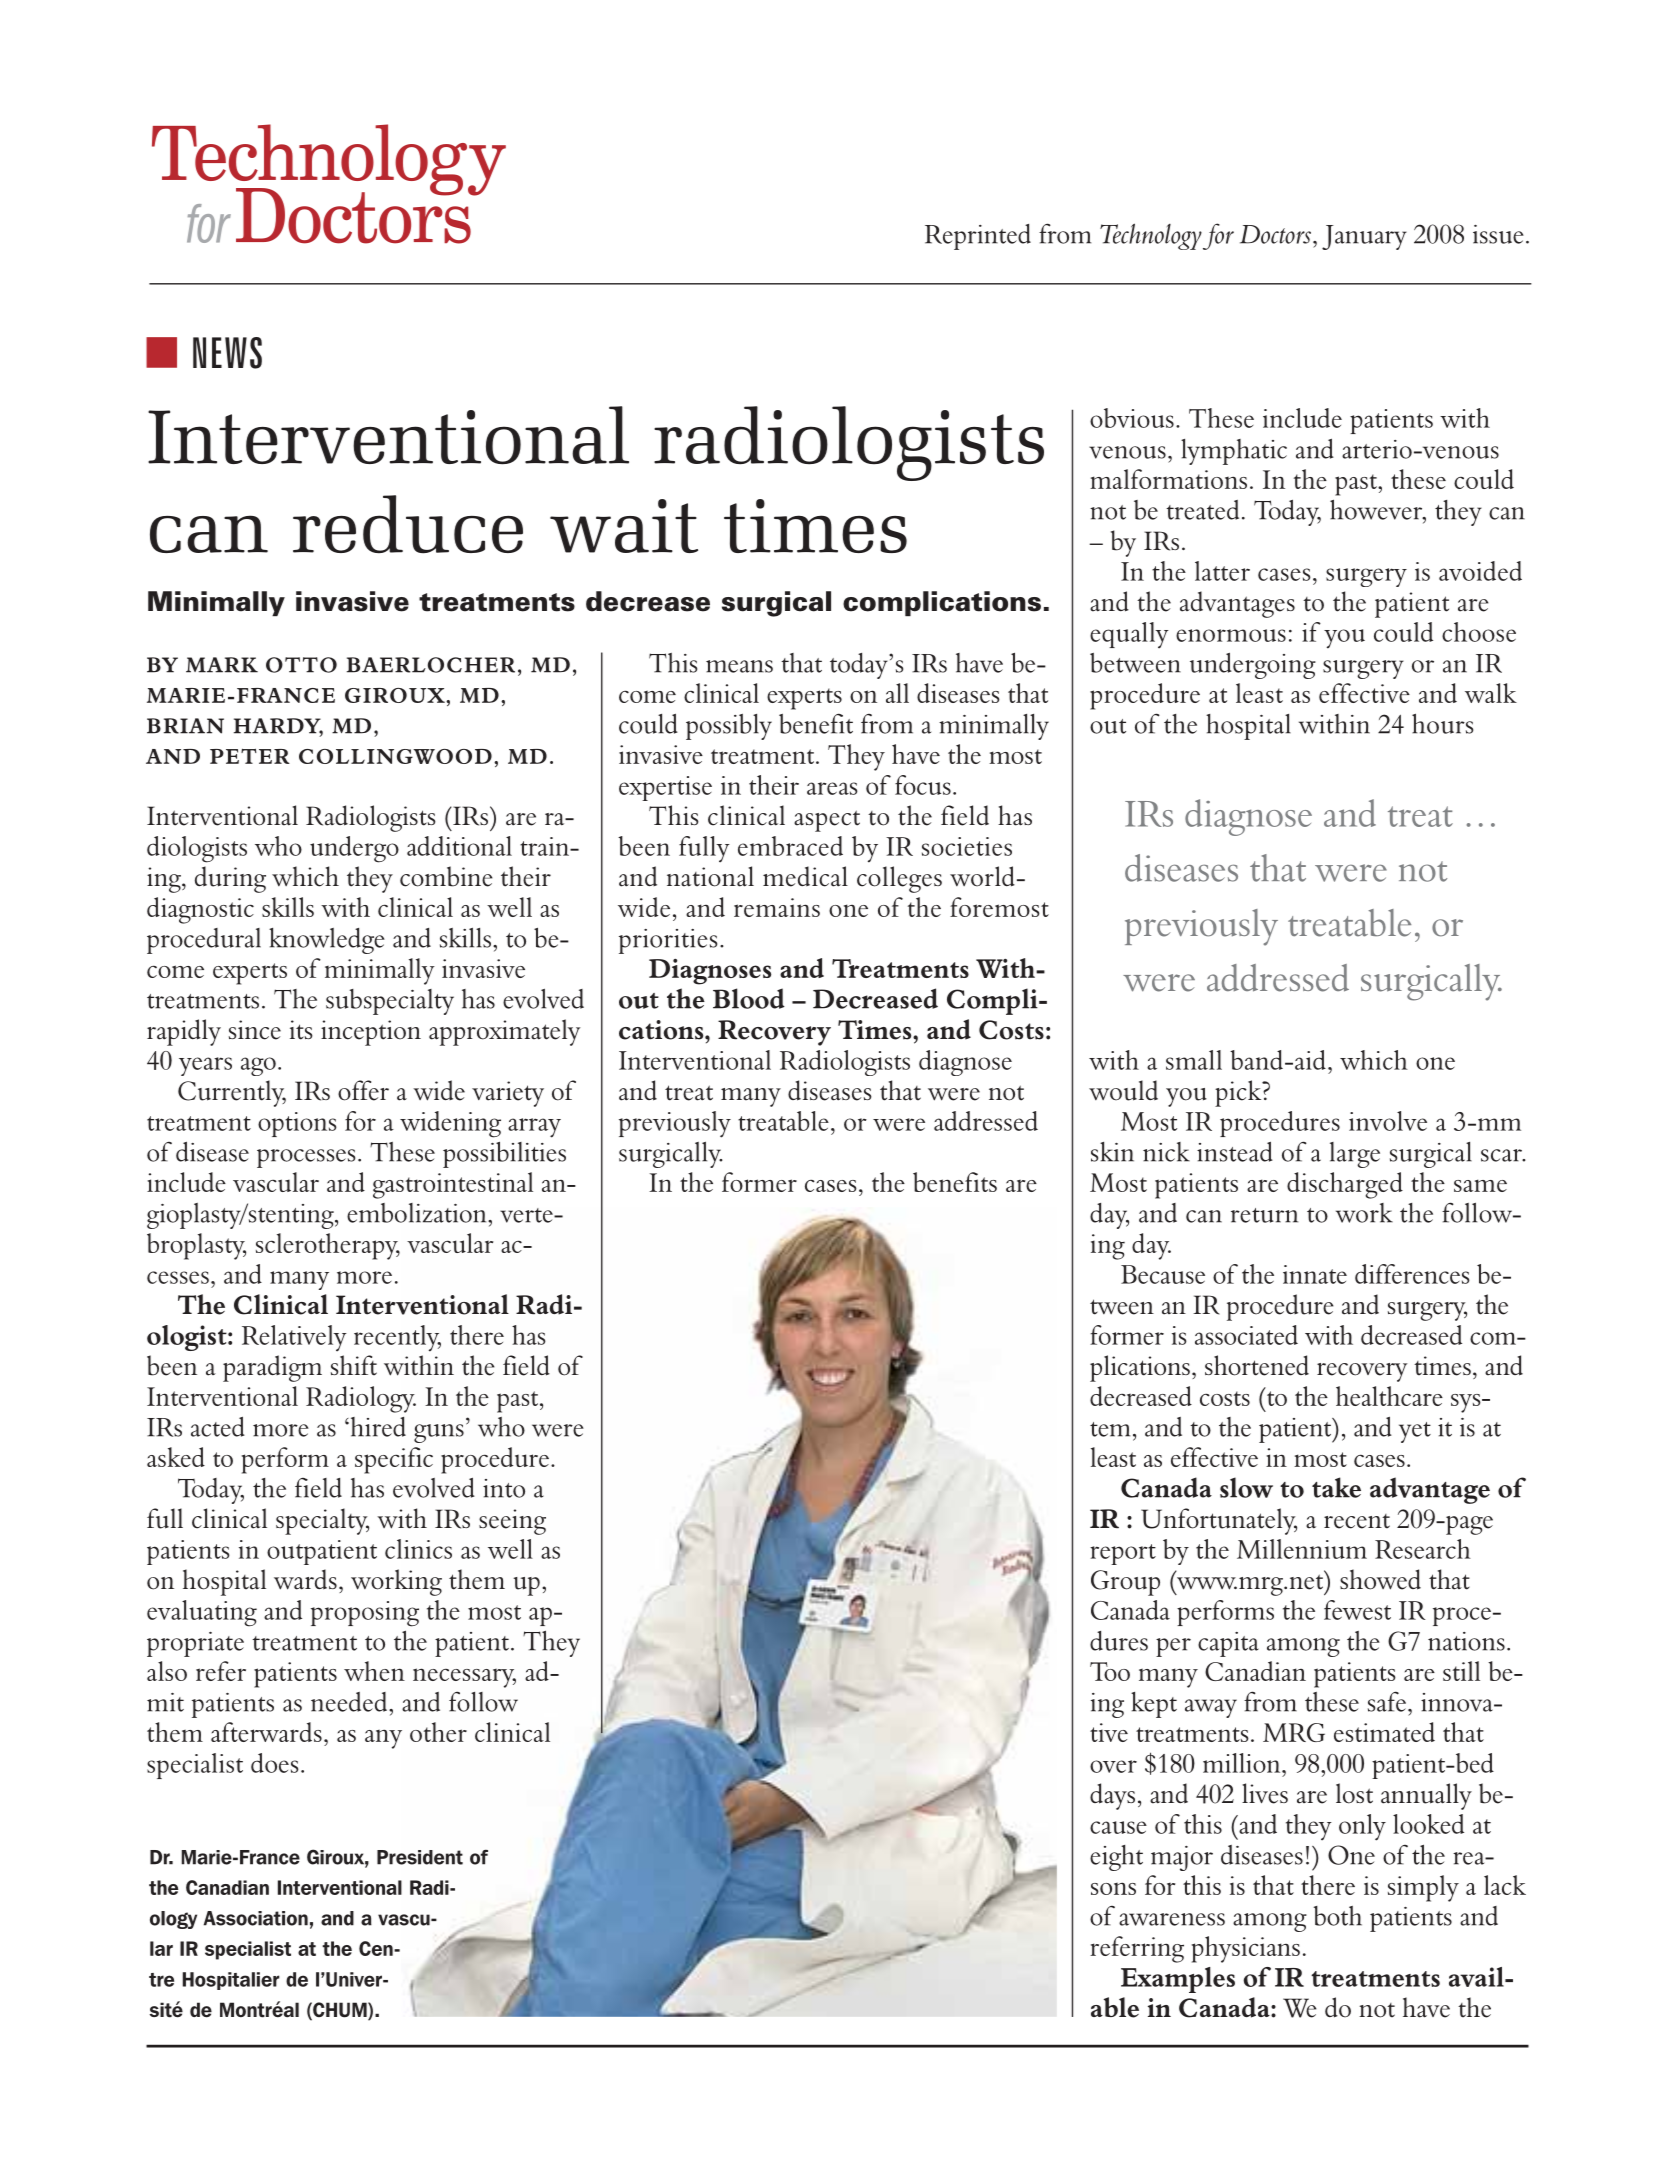  What do you see at coordinates (227, 353) in the document?
I see `NEWS` at bounding box center [227, 353].
